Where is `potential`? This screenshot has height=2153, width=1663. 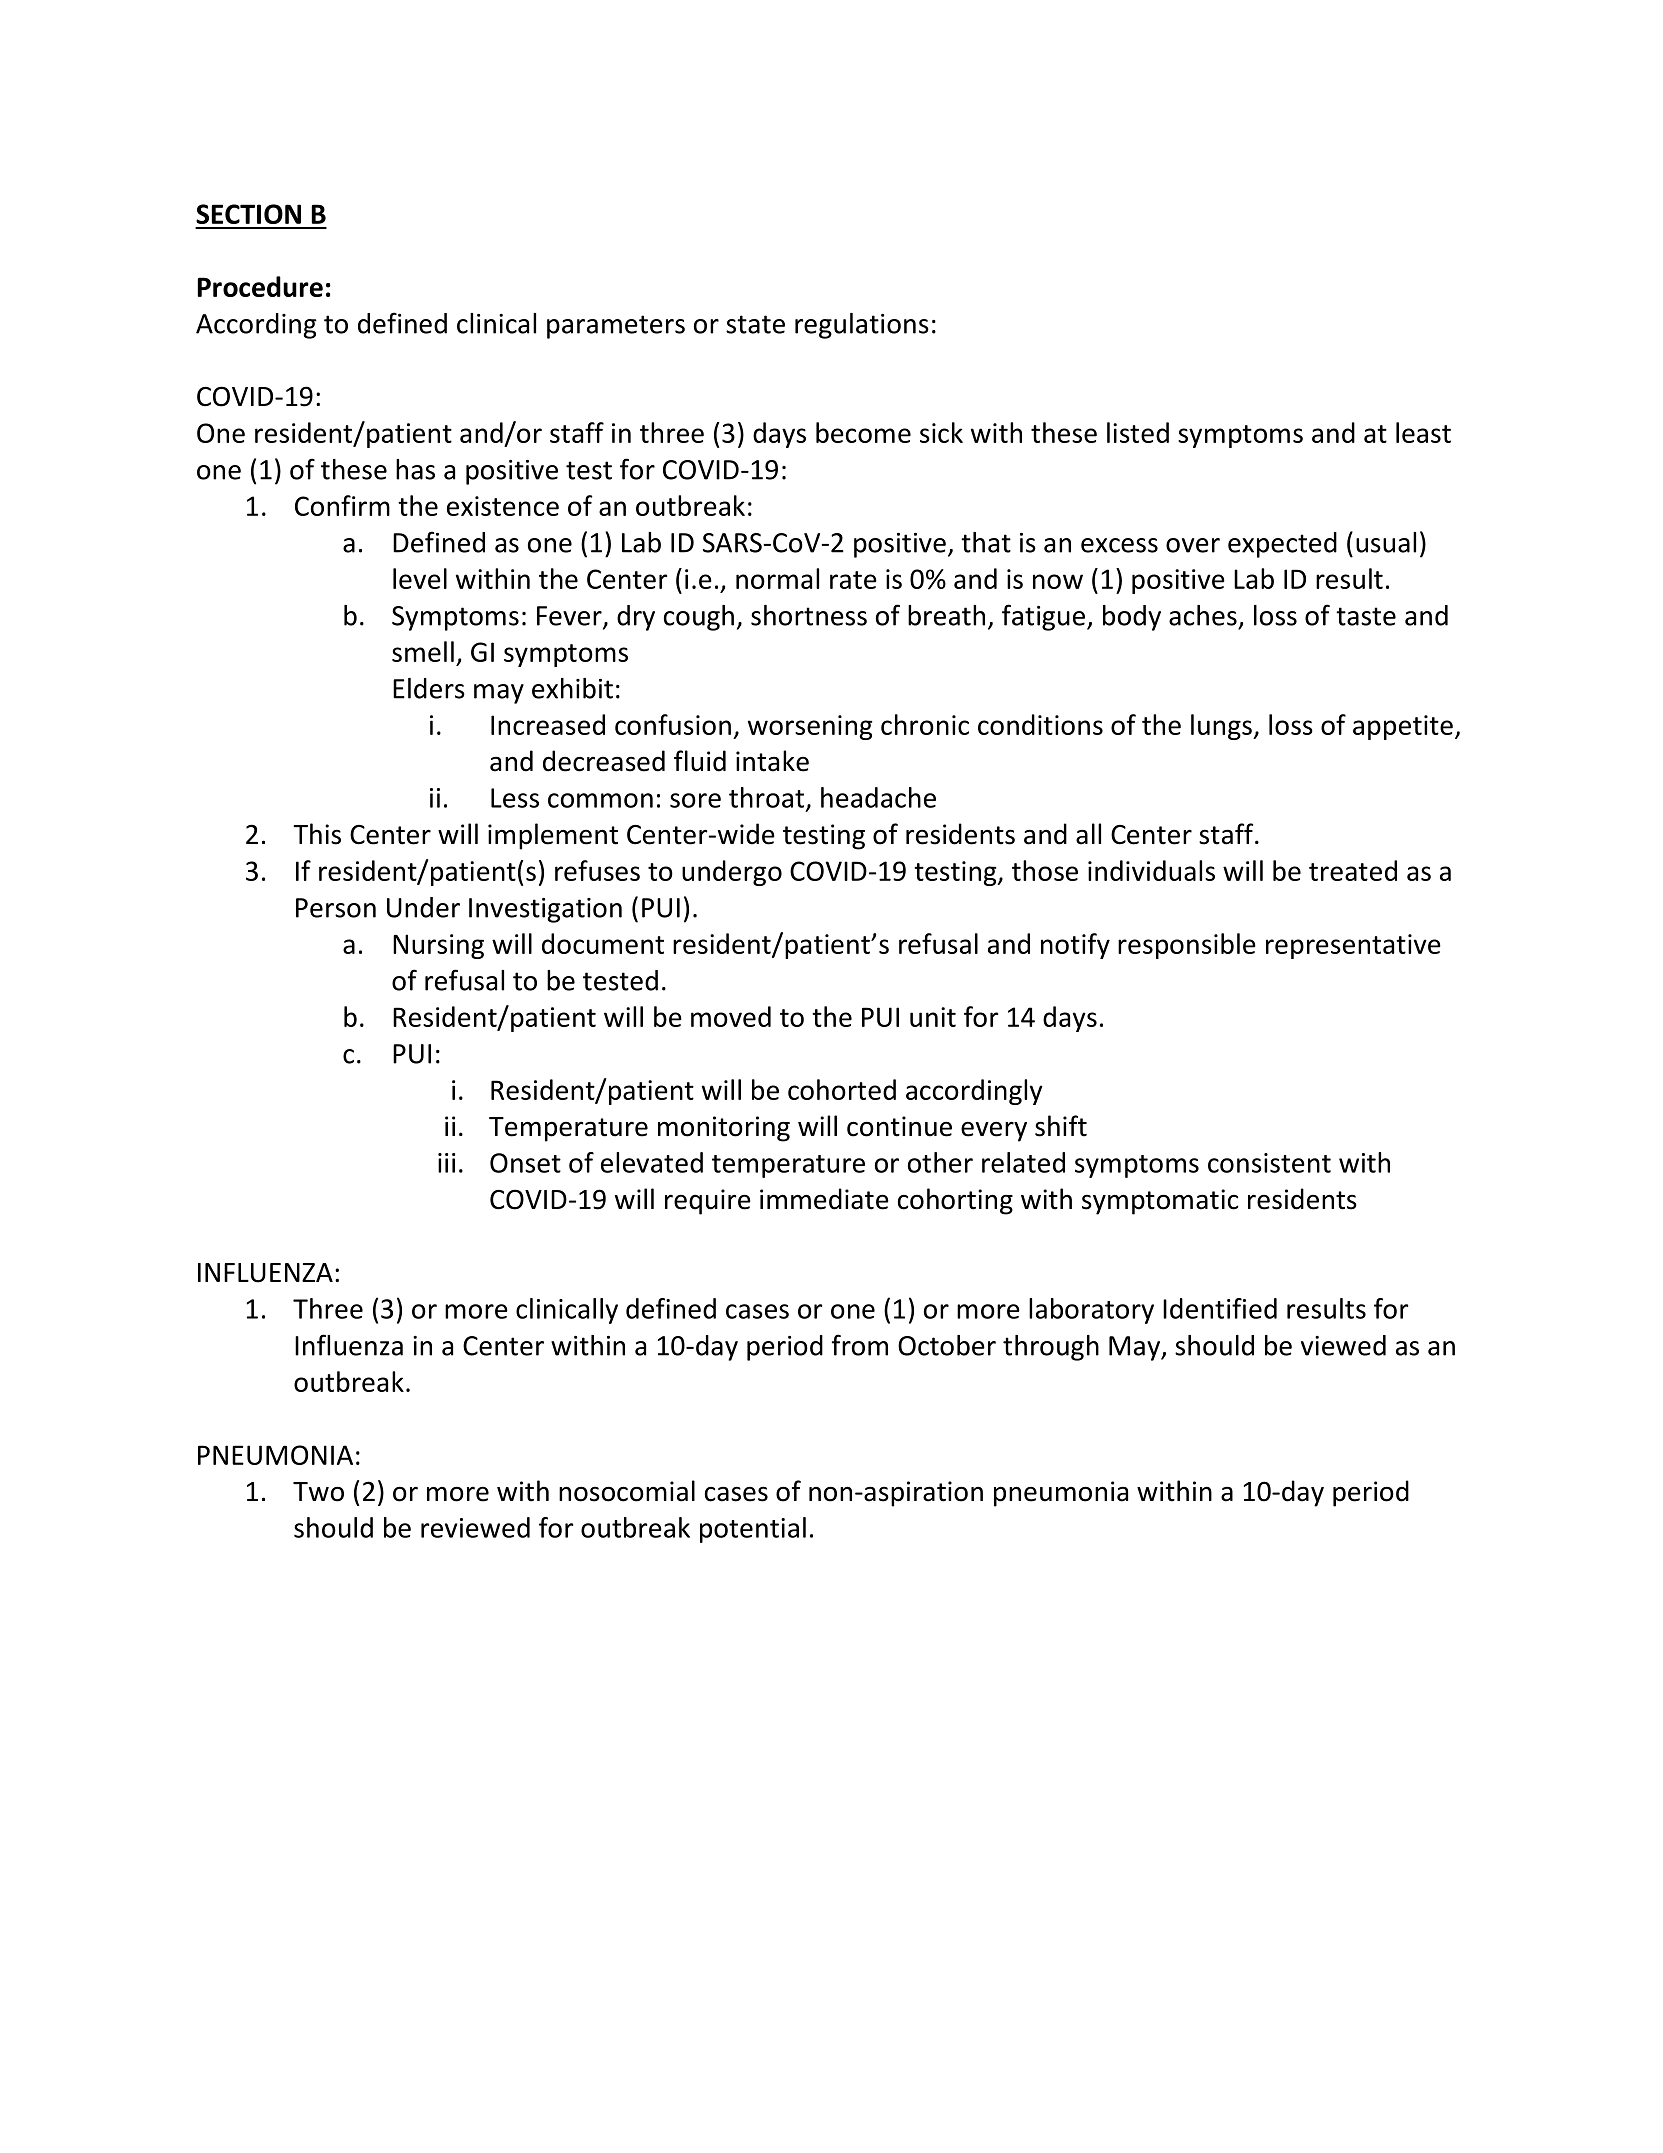
potential is located at coordinates (753, 1530).
